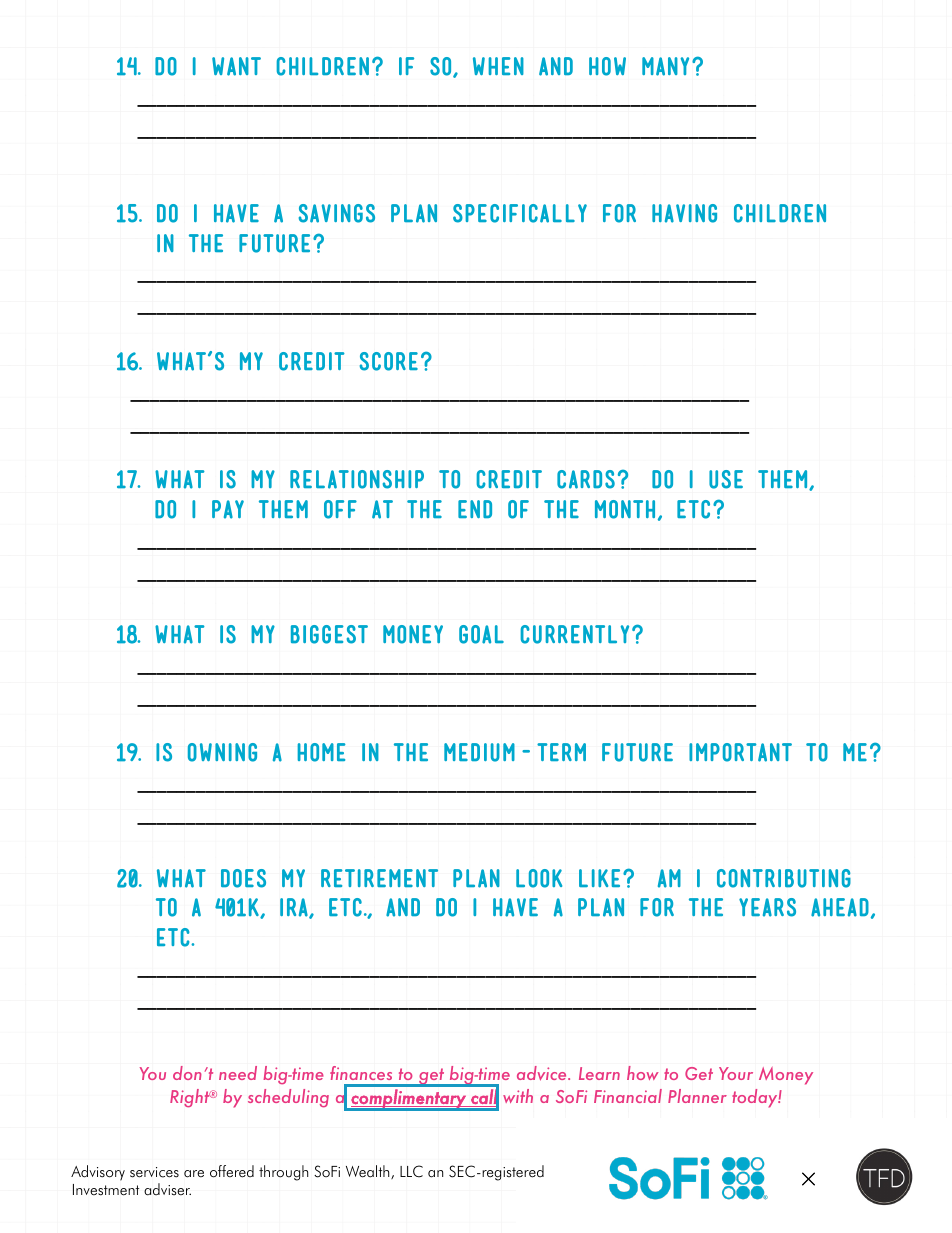 Image resolution: width=952 pixels, height=1233 pixels. Describe the element at coordinates (236, 66) in the screenshot. I see `want` at that location.
